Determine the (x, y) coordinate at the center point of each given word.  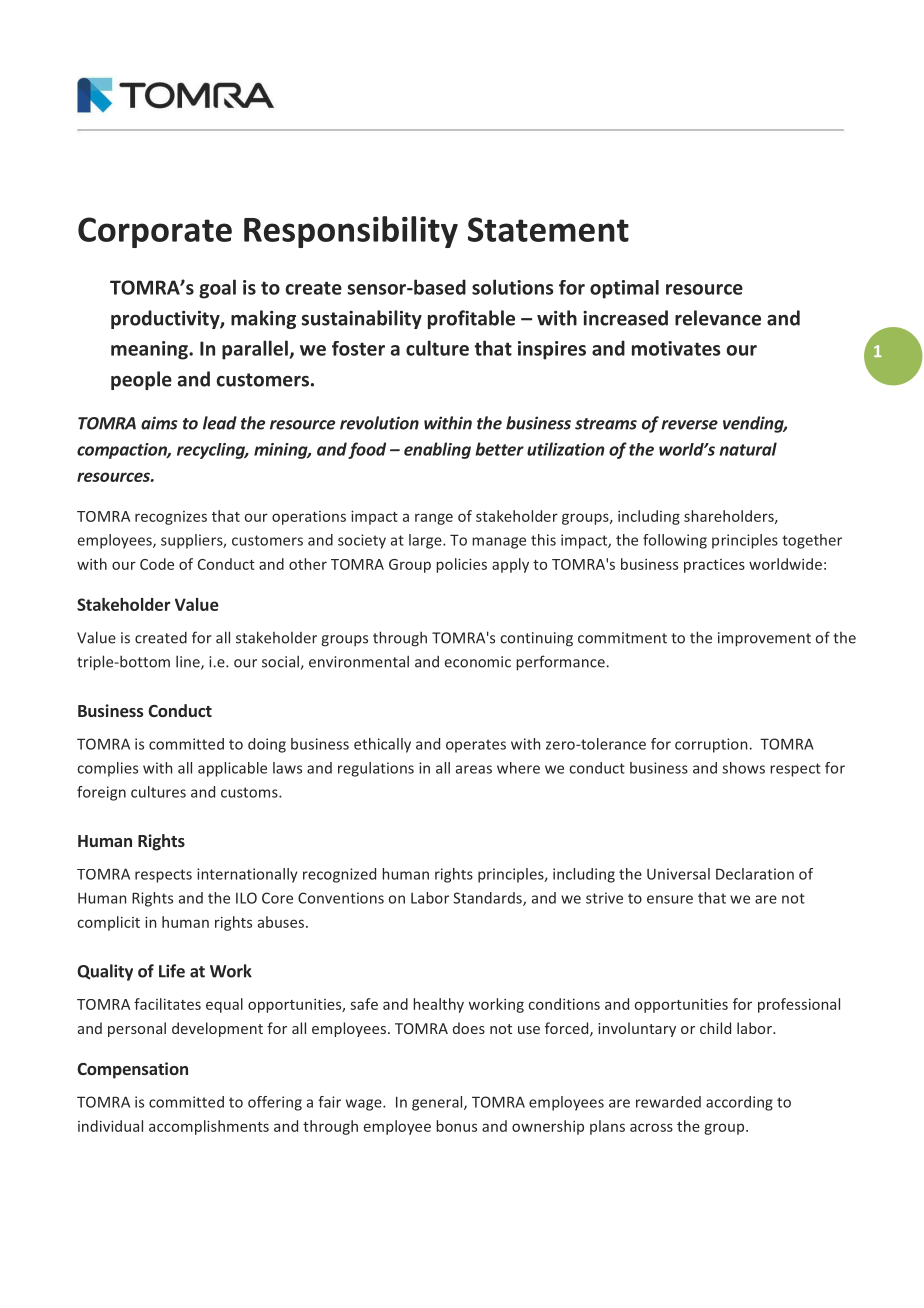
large (426, 541)
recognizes (171, 518)
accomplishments (209, 1127)
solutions (513, 287)
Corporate (155, 232)
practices (714, 566)
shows (743, 768)
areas (474, 769)
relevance (718, 318)
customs (250, 792)
